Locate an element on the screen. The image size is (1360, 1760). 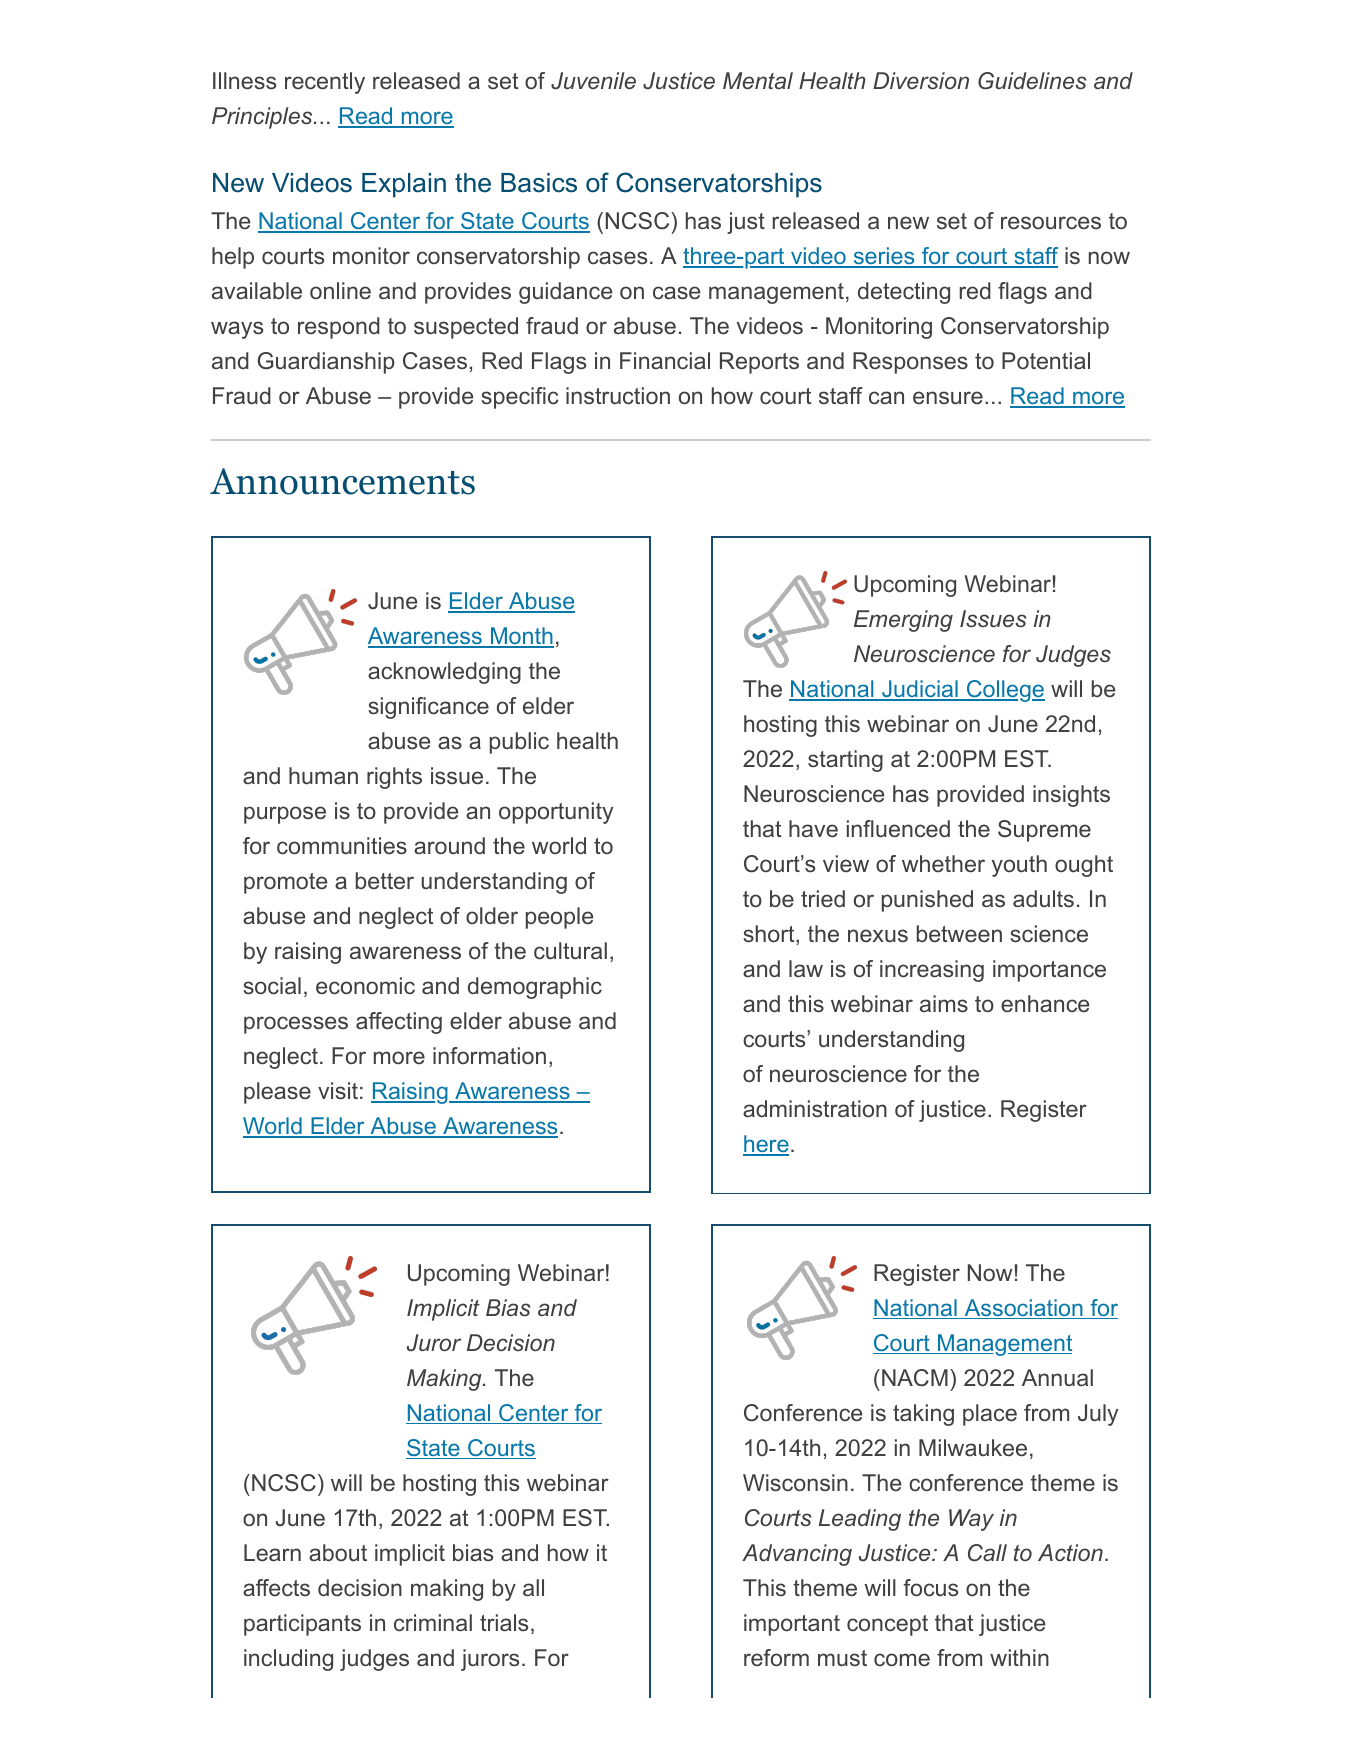
ensure is located at coordinates (948, 397).
